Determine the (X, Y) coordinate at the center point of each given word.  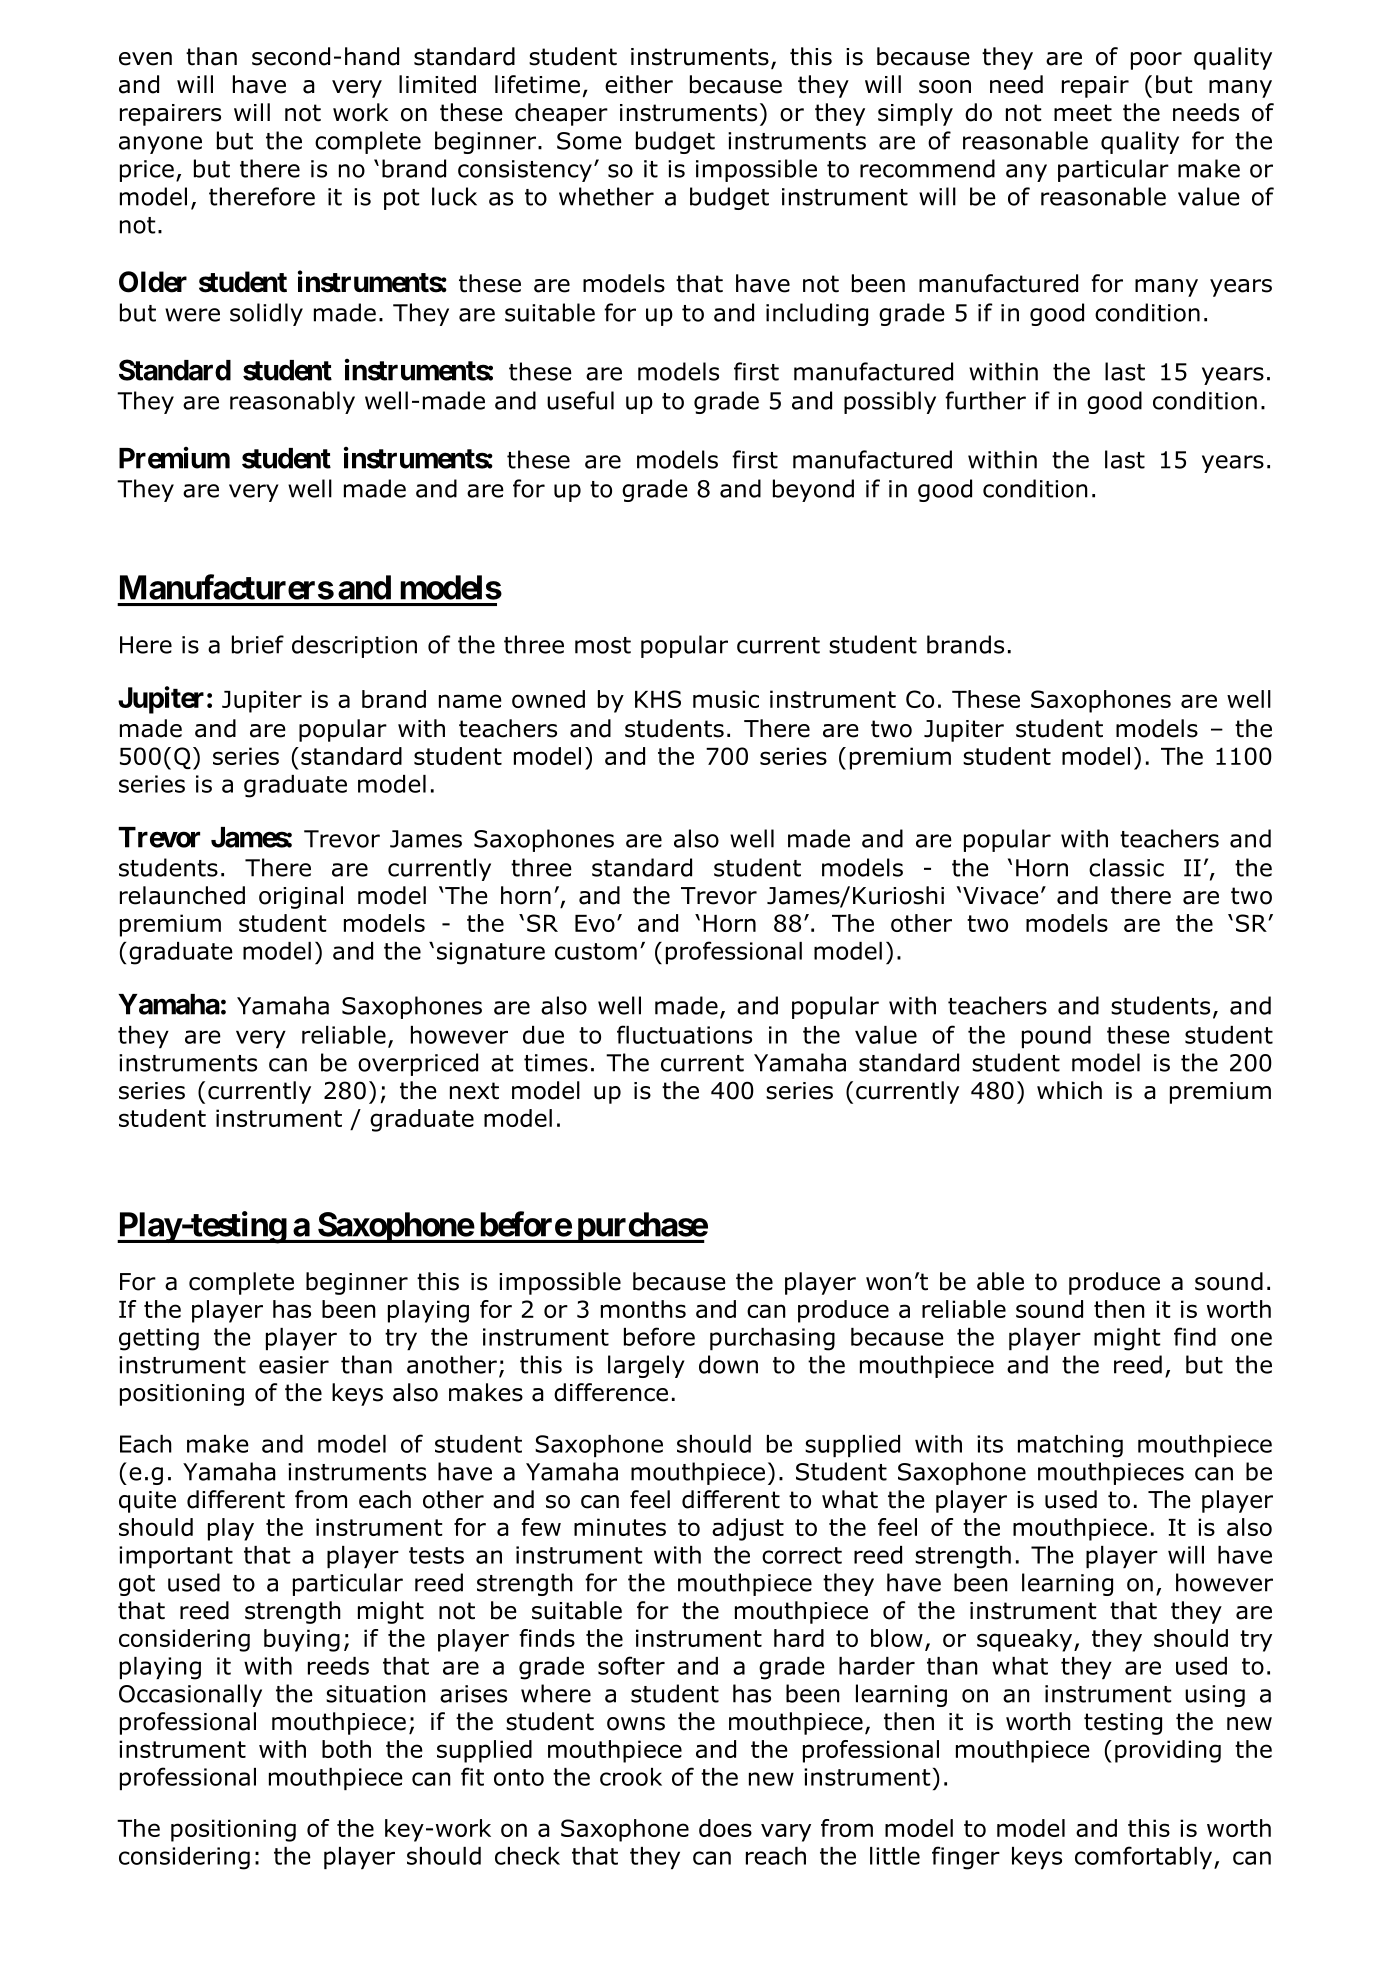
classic (1126, 867)
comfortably (1145, 1857)
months (643, 1309)
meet (1083, 113)
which (1069, 1090)
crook (631, 1777)
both (346, 1749)
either (639, 84)
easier (294, 1365)
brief (258, 644)
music (726, 699)
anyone (160, 145)
